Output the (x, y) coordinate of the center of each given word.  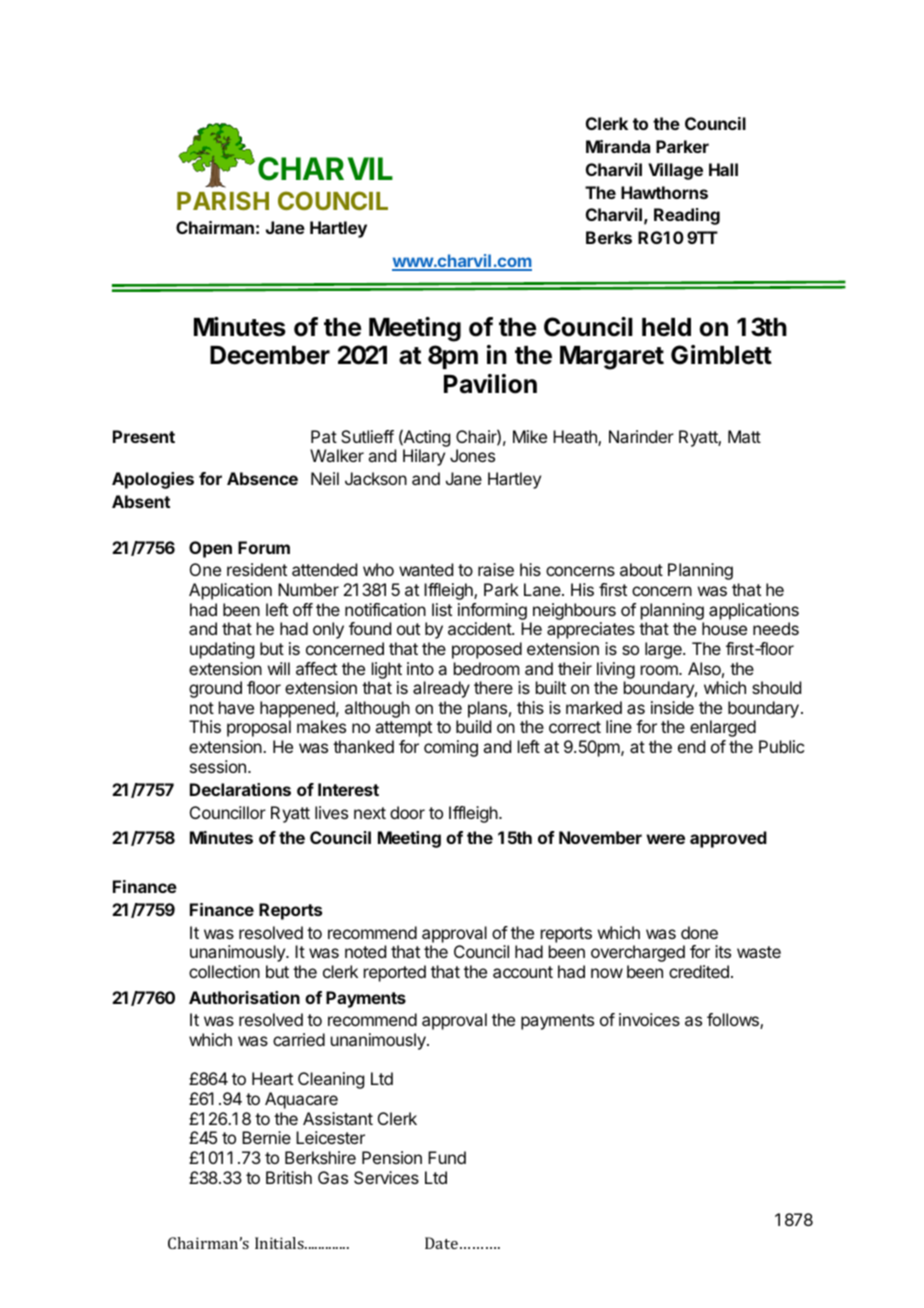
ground (215, 689)
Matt (744, 436)
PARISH (223, 200)
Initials (280, 1243)
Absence (262, 478)
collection (224, 971)
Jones (472, 455)
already (441, 689)
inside (672, 707)
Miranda (618, 146)
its (723, 951)
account (523, 972)
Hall (723, 169)
